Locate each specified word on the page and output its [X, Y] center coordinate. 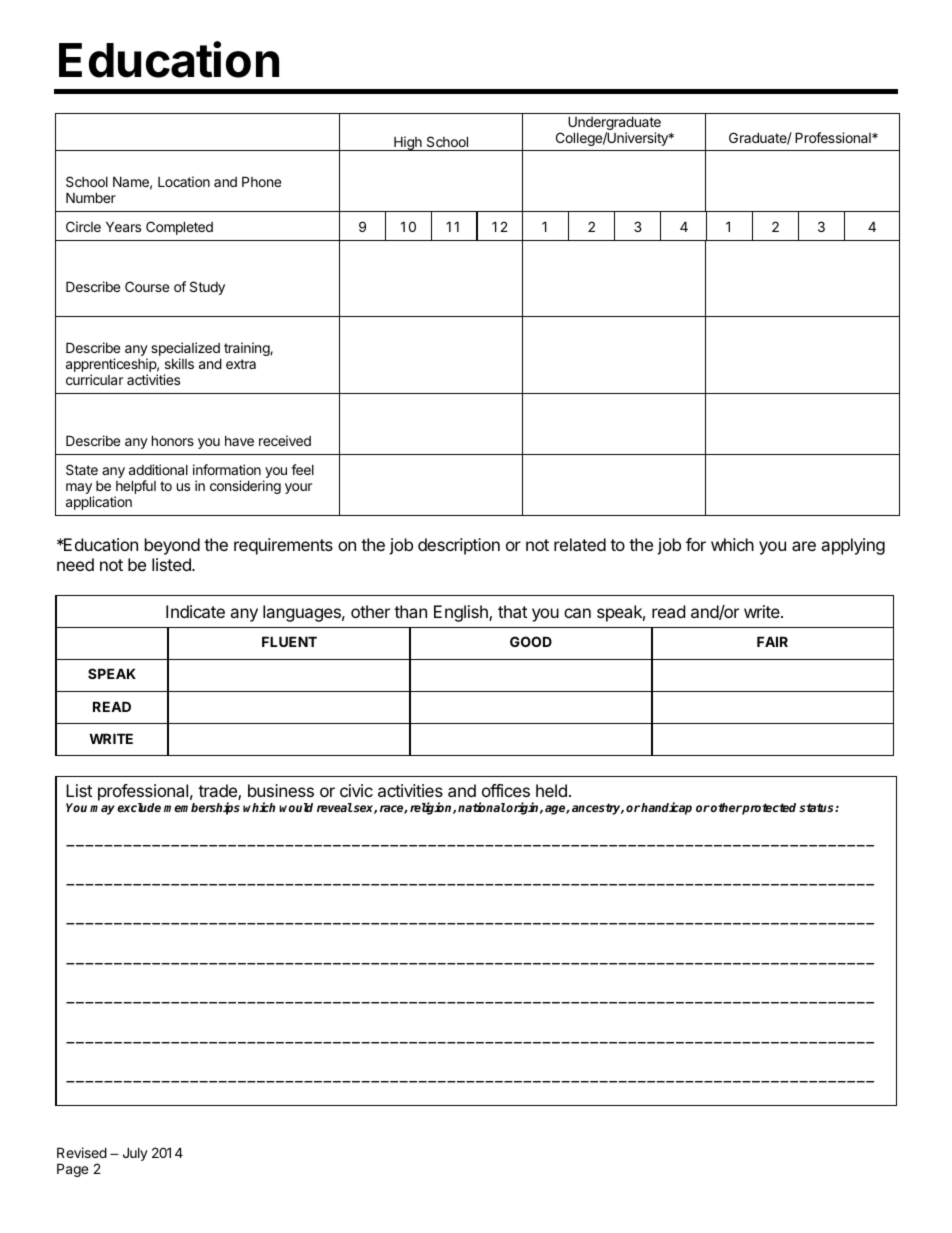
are [804, 546]
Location [184, 181]
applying [853, 546]
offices [506, 790]
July [135, 1154]
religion [432, 808]
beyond [172, 546]
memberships [202, 808]
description [459, 546]
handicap [666, 808]
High [408, 143]
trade [218, 792]
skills [179, 363]
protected [768, 809]
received [285, 440]
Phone [261, 181]
